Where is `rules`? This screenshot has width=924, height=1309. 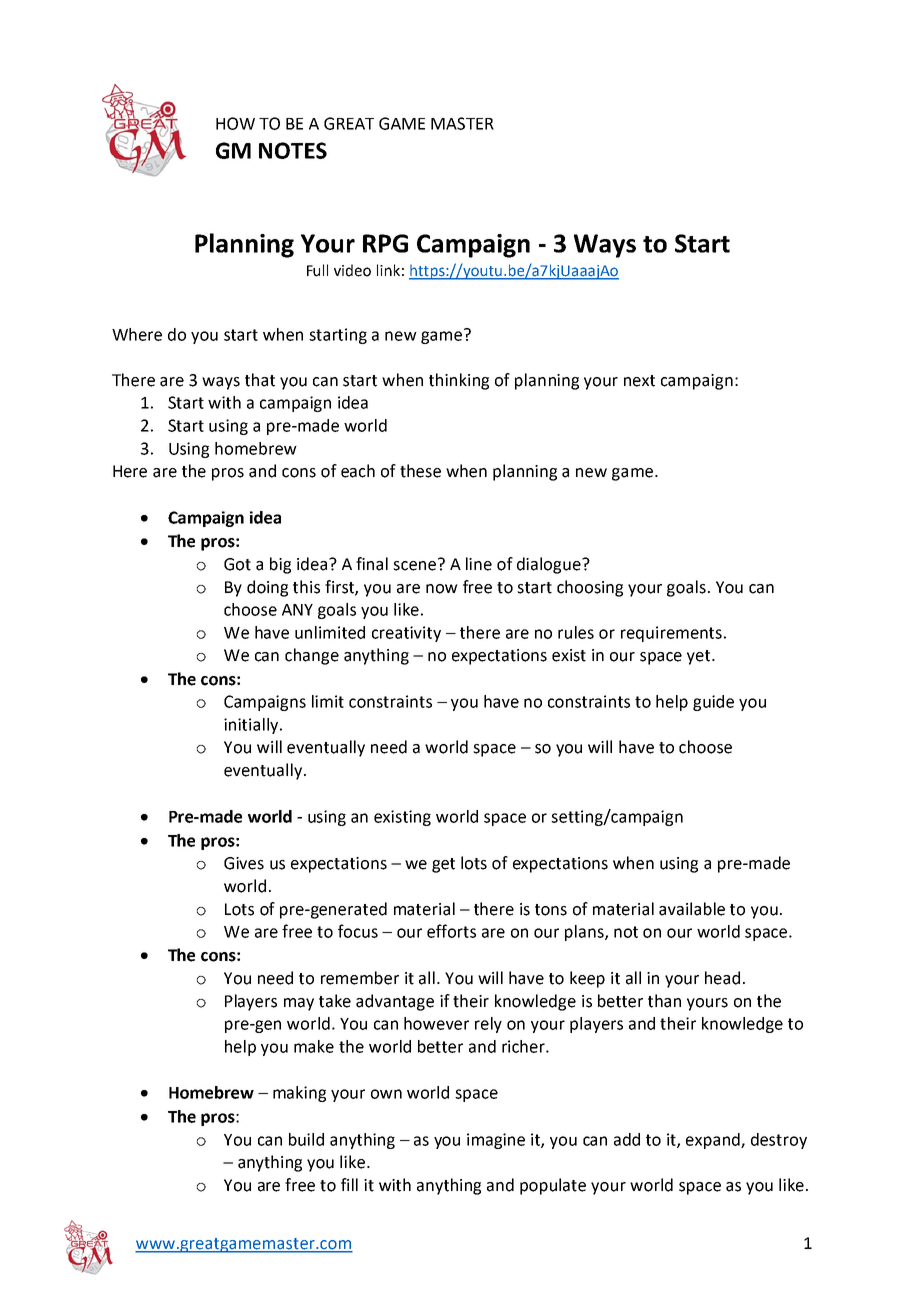
rules is located at coordinates (576, 632).
